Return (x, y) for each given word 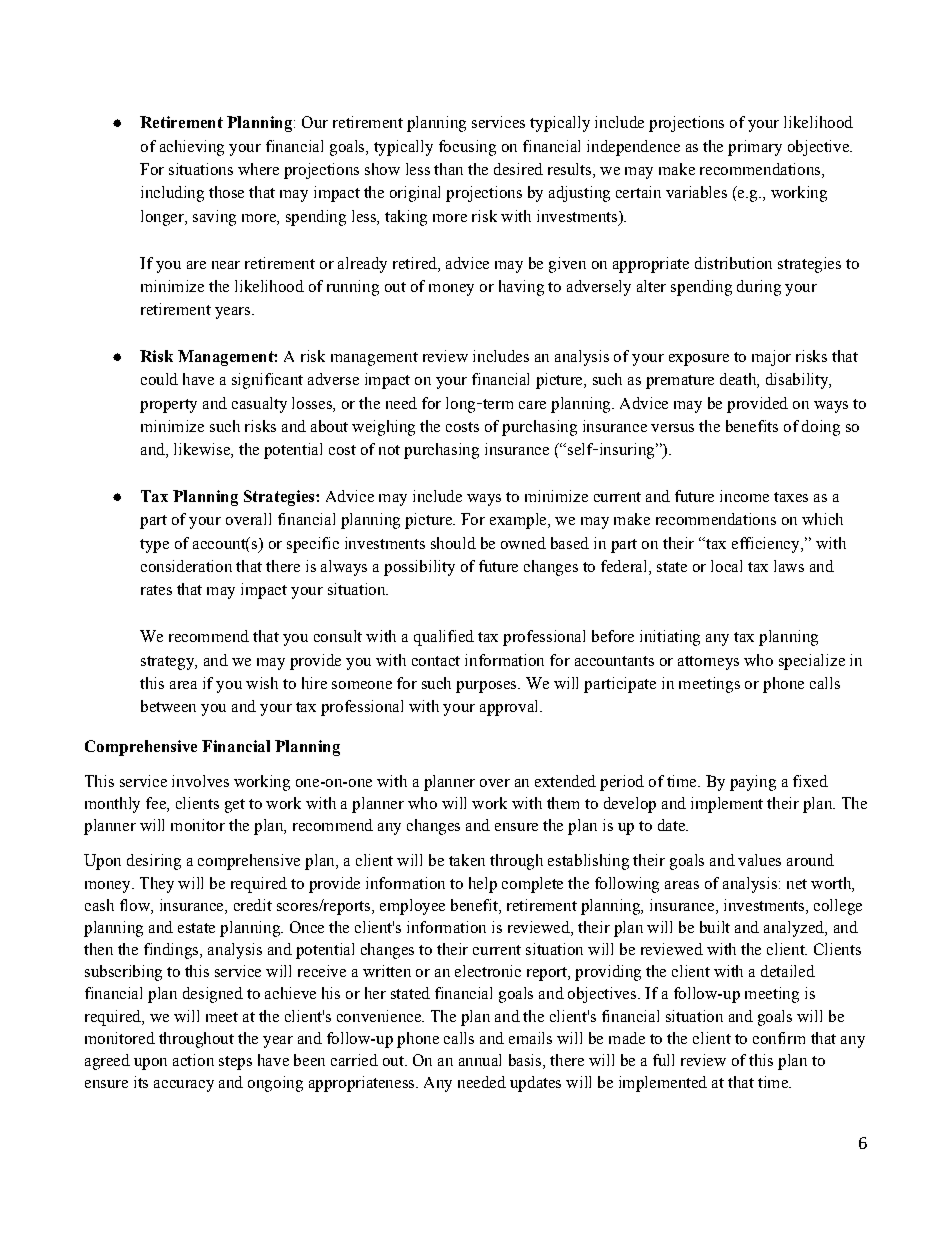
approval (510, 708)
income (744, 496)
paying (753, 783)
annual (480, 1060)
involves (200, 781)
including (172, 194)
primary (755, 148)
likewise (203, 450)
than (448, 169)
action (193, 1060)
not (389, 450)
